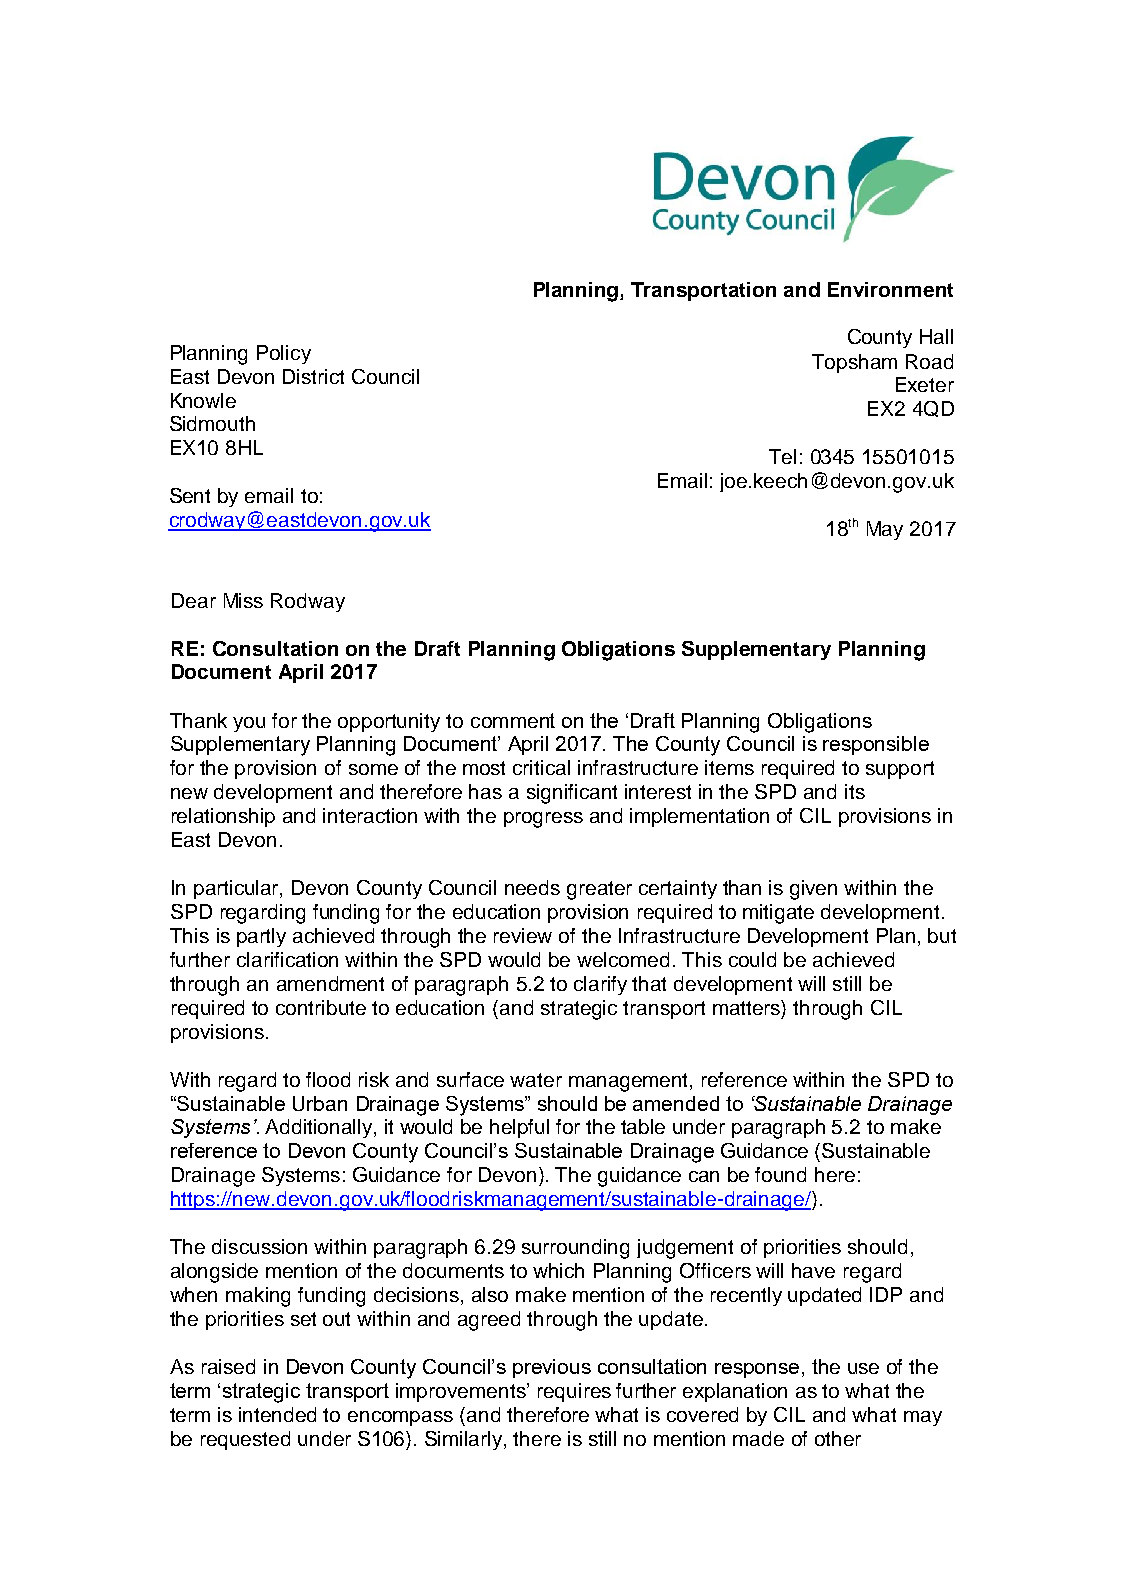 Image resolution: width=1127 pixels, height=1593 pixels. I want to click on you, so click(249, 724).
